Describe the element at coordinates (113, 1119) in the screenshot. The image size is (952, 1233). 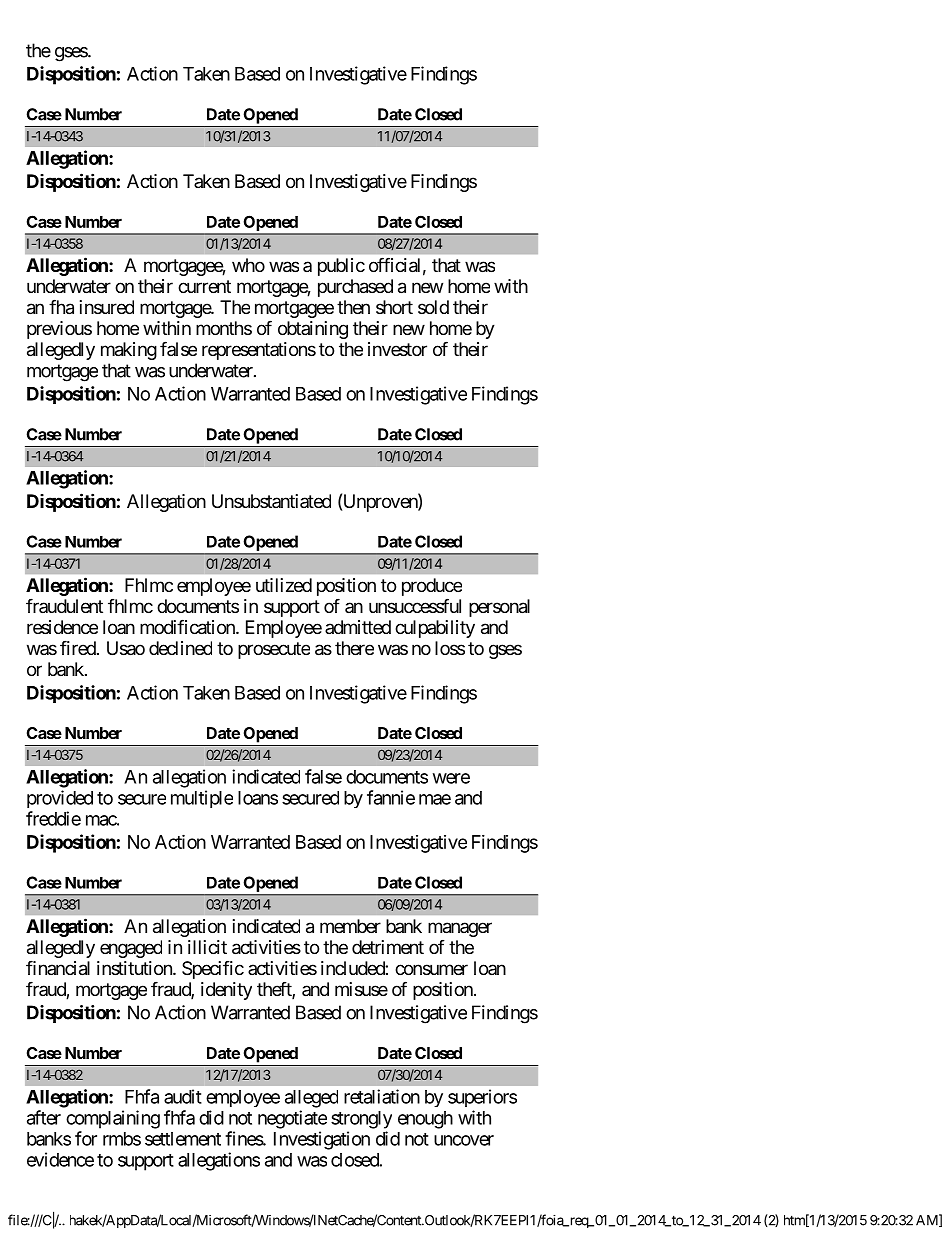
I see `complaining` at that location.
